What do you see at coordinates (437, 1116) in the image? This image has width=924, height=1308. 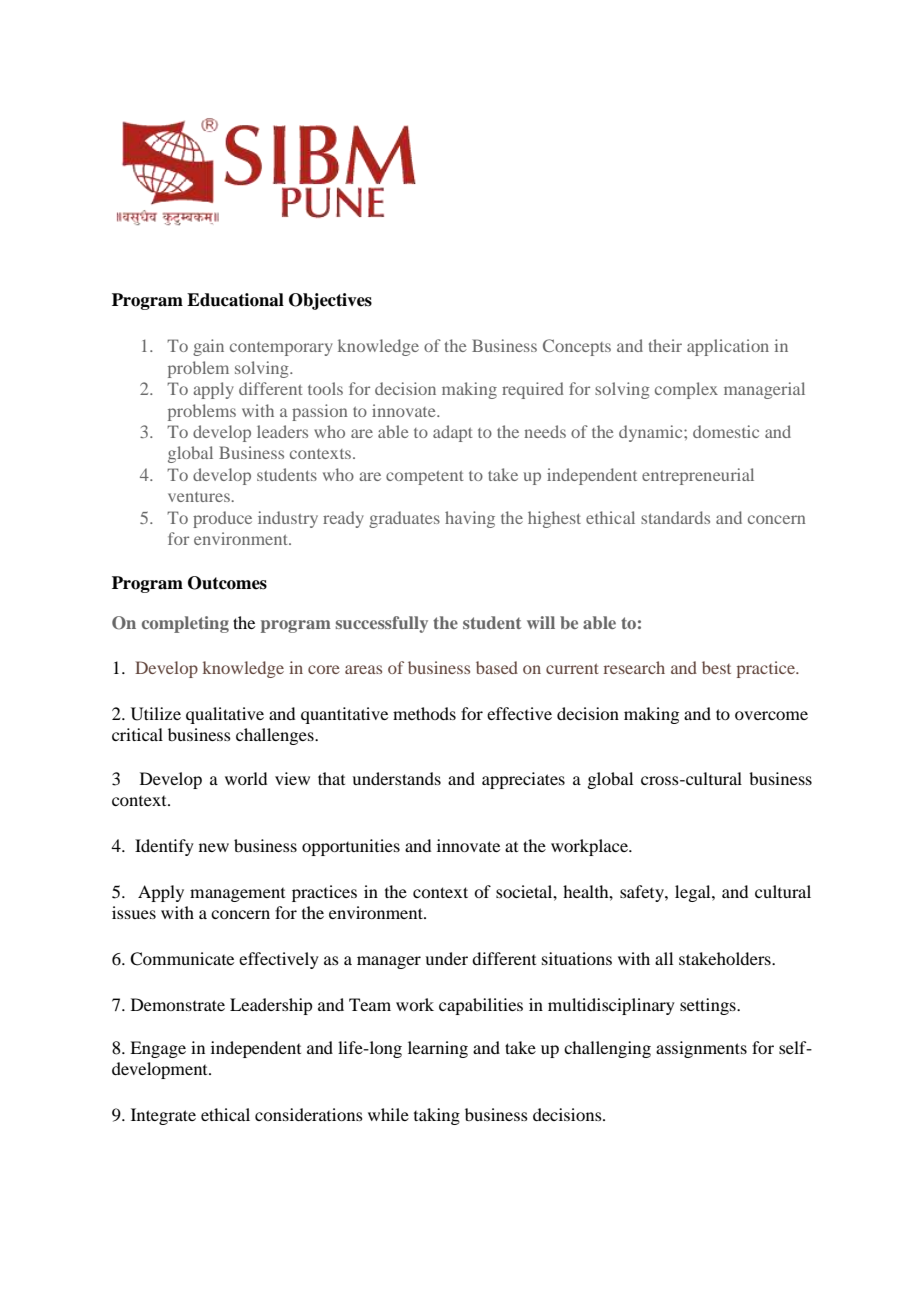 I see `taking` at bounding box center [437, 1116].
